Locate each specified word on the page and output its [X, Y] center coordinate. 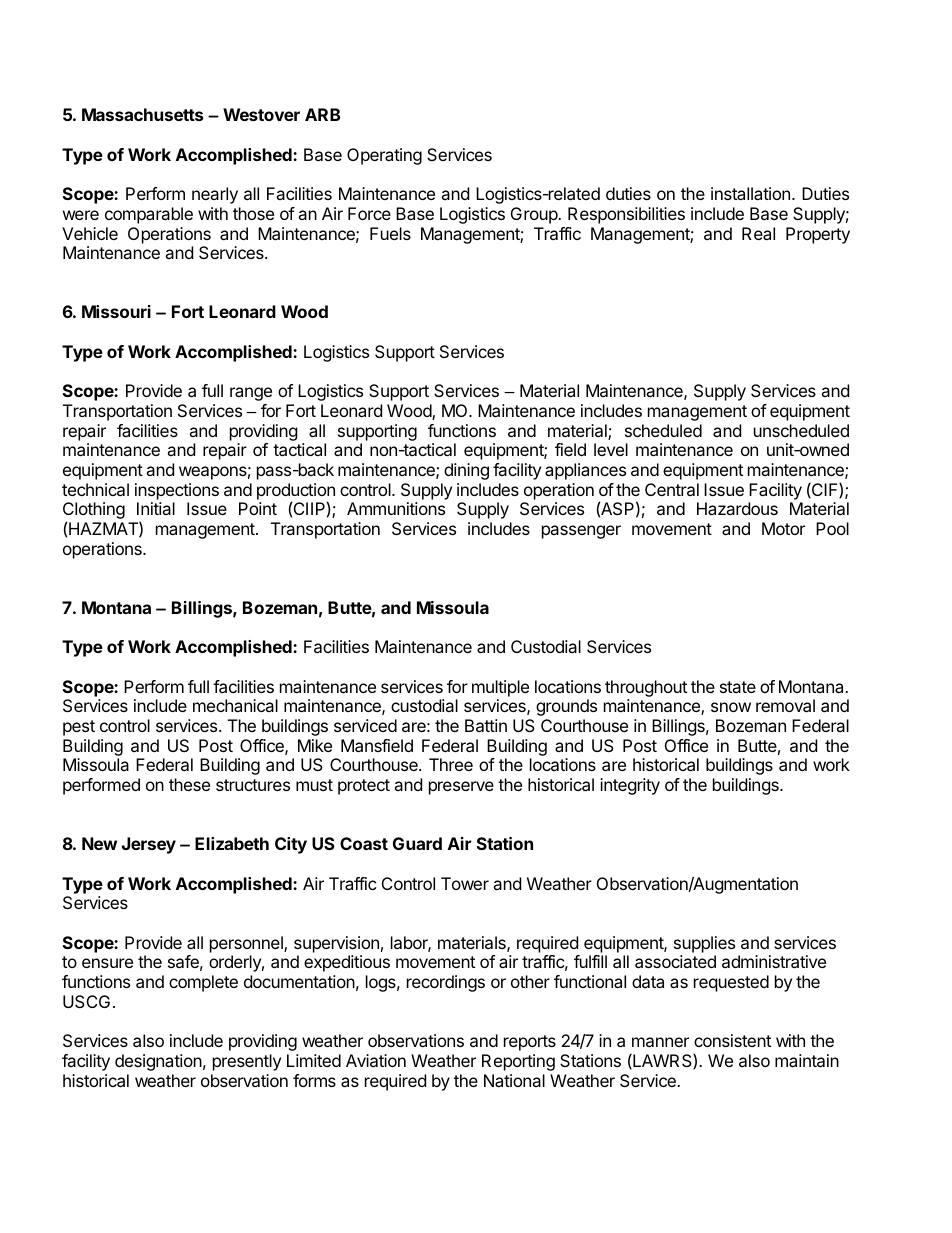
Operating [384, 156]
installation [750, 193]
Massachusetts [142, 114]
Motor [783, 528]
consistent [732, 1040]
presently [247, 1062]
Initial [156, 508]
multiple [500, 688]
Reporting [518, 1062]
